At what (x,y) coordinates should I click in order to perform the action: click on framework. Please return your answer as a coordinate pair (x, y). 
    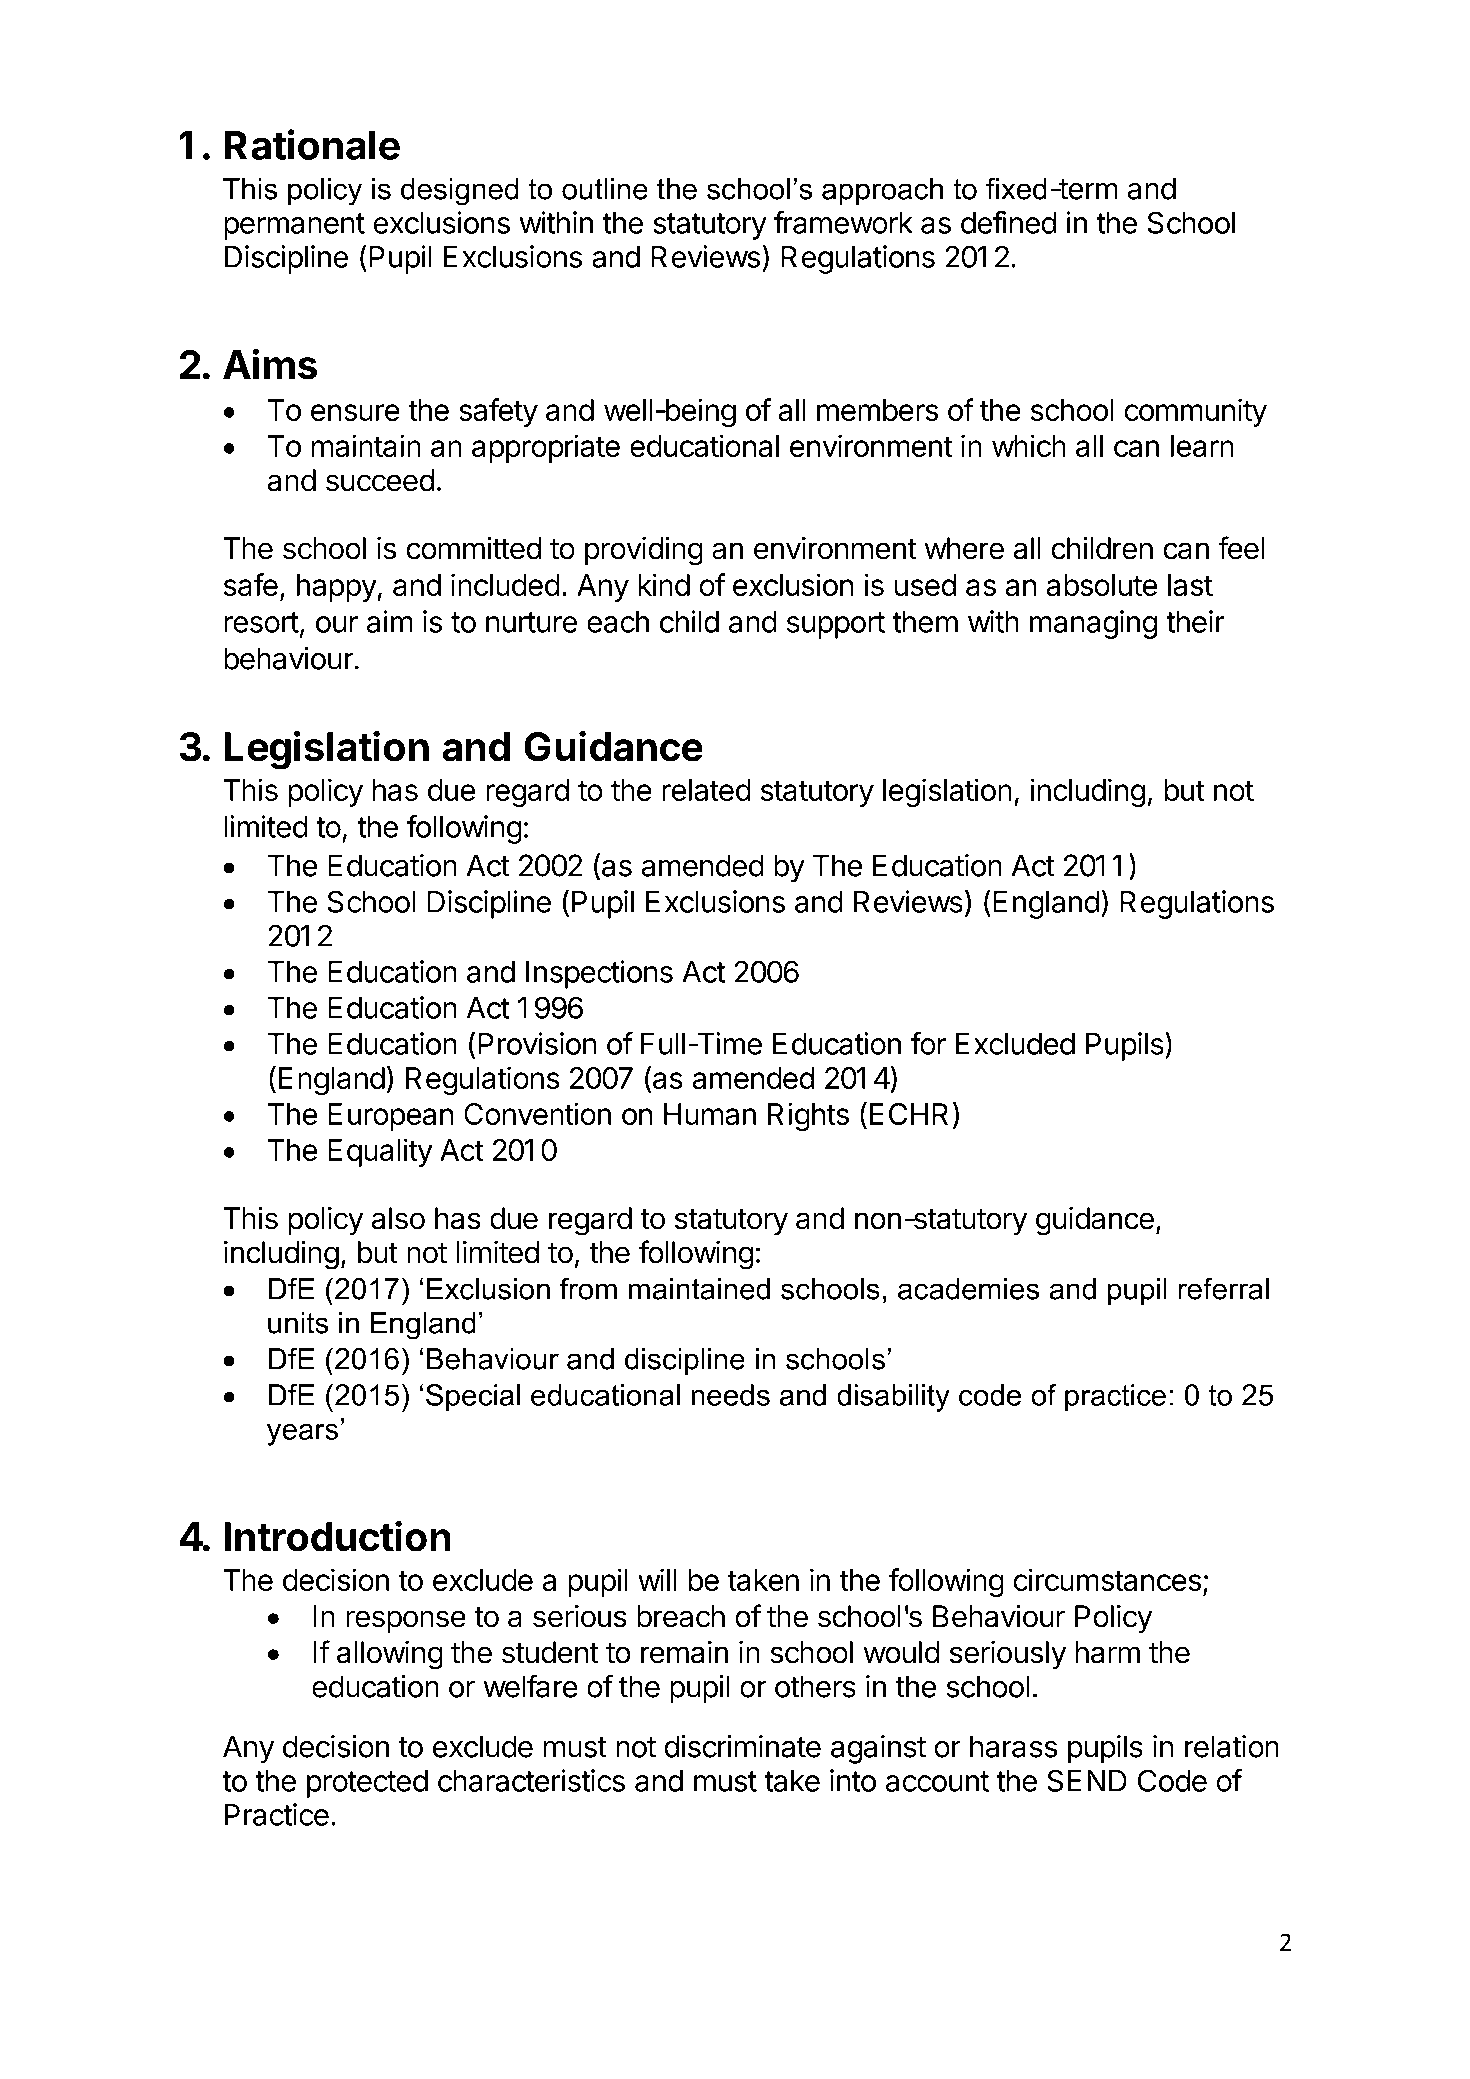
    Looking at the image, I should click on (843, 222).
